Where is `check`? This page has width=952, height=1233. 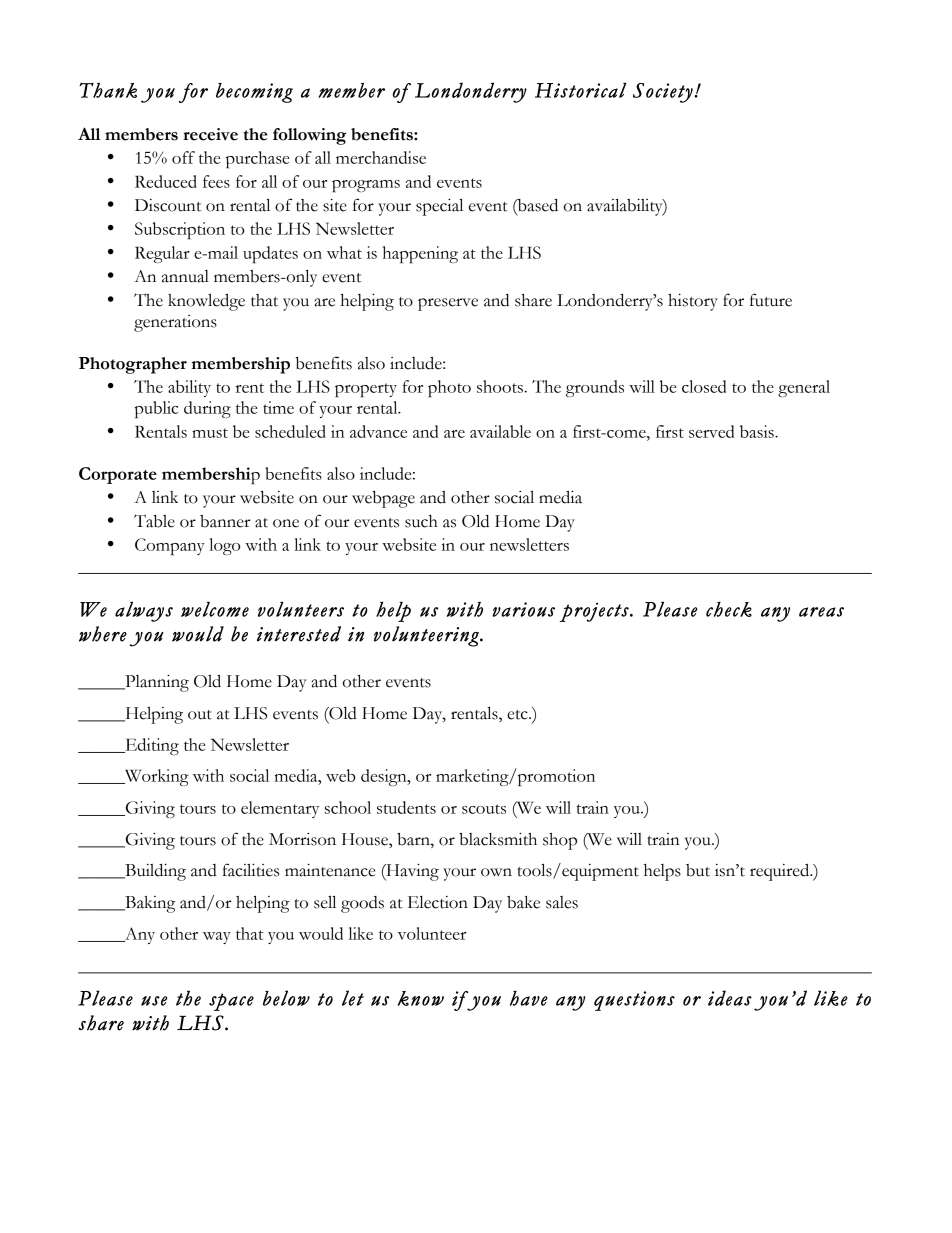 check is located at coordinates (729, 609).
